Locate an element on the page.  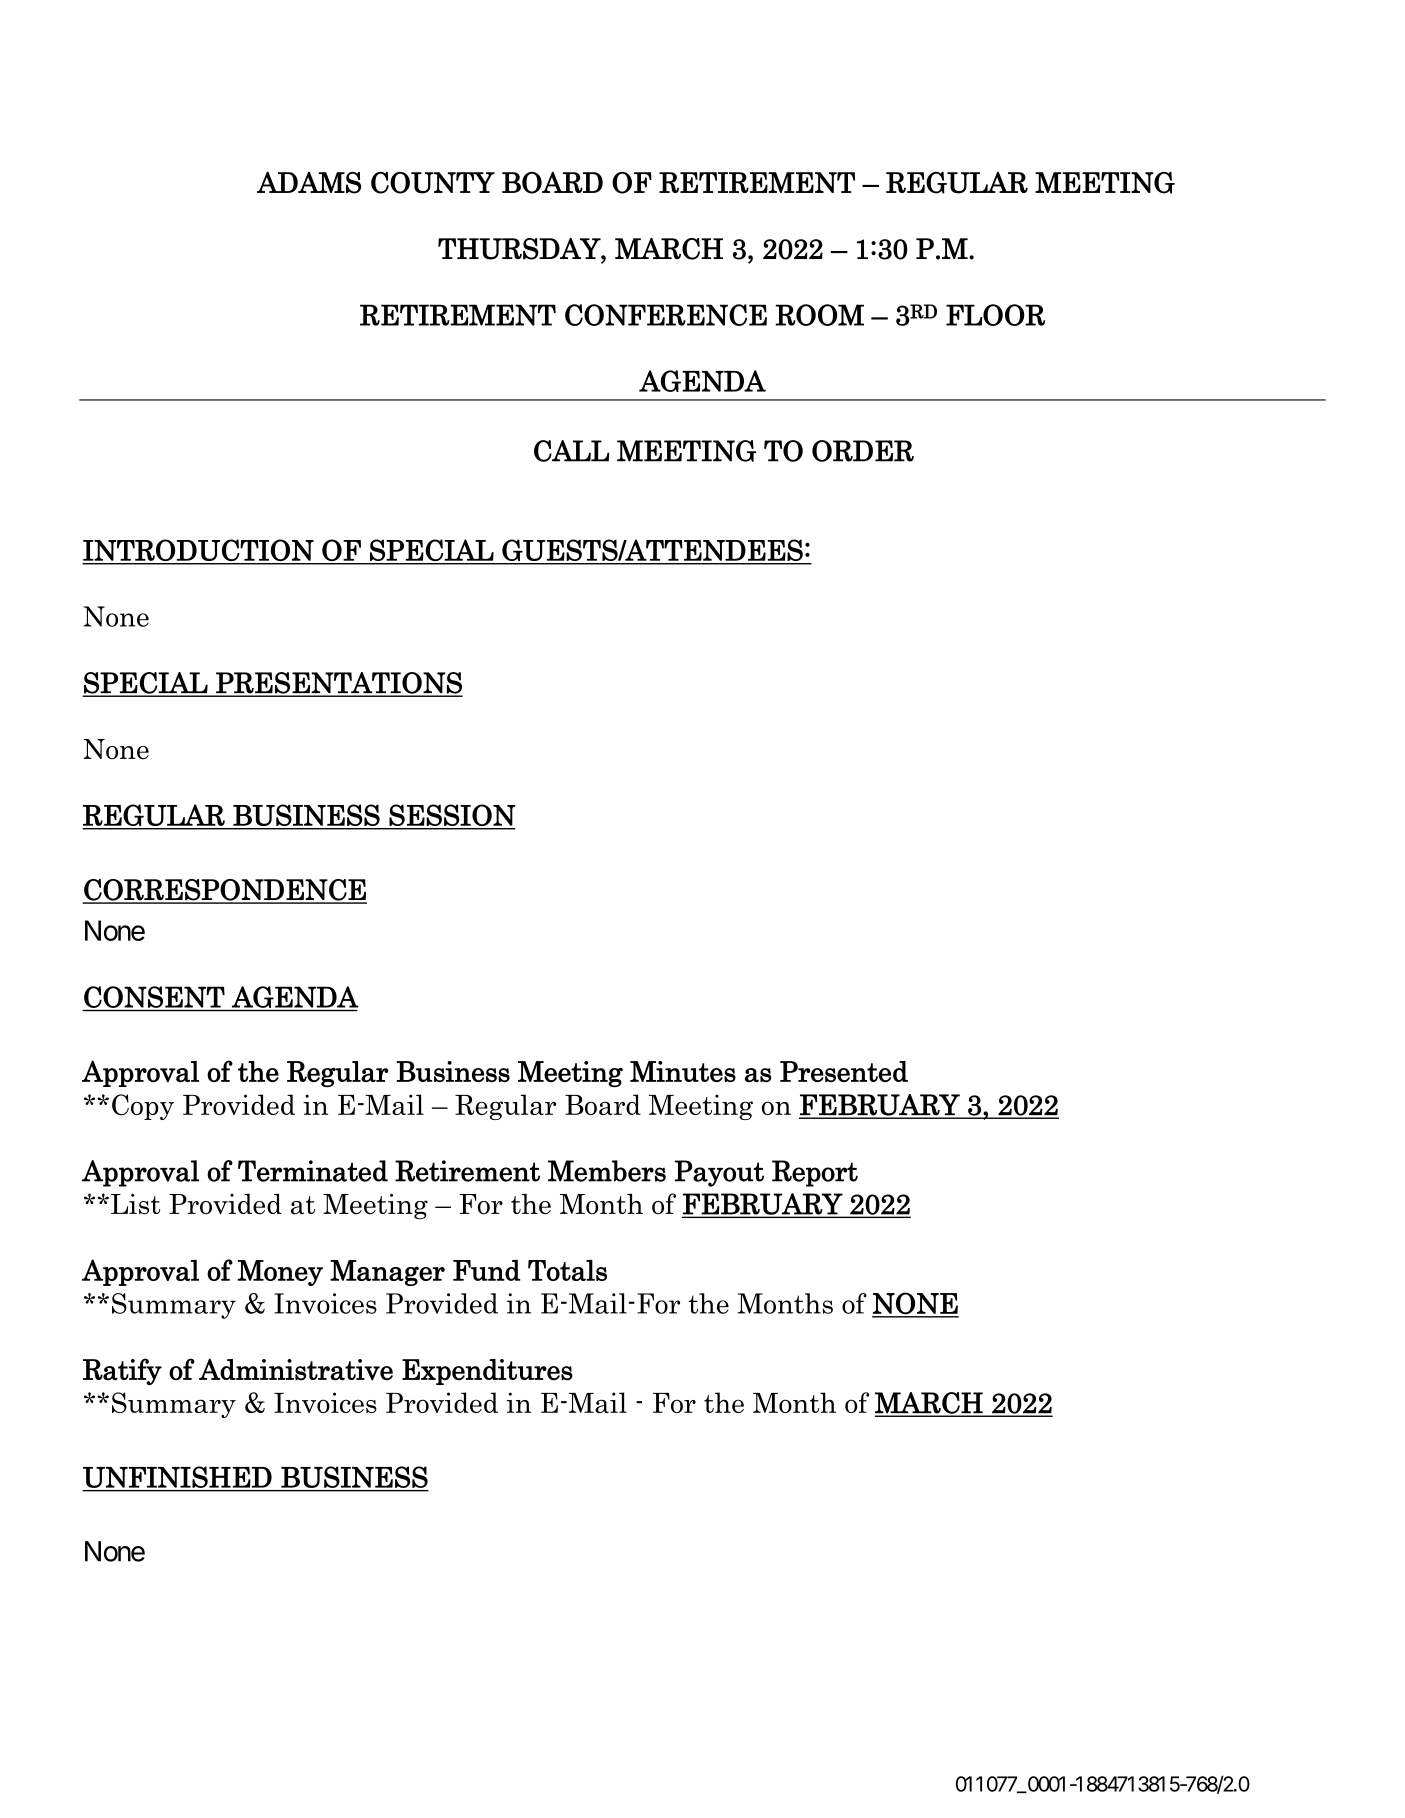
Presented is located at coordinates (844, 1071).
